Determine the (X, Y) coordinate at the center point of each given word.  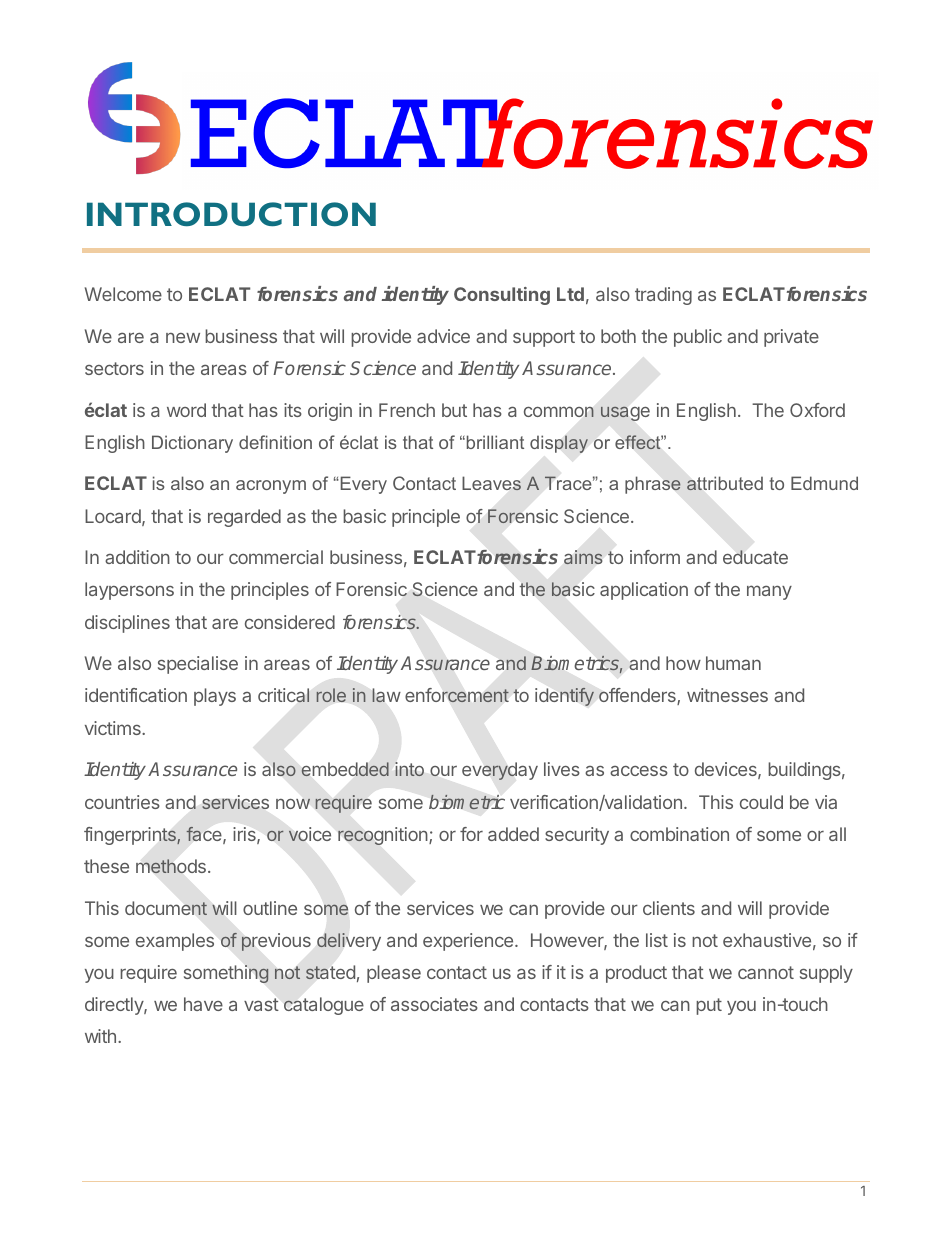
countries (122, 802)
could (761, 802)
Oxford (817, 410)
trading (663, 296)
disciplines (127, 624)
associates (434, 1004)
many (769, 592)
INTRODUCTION (231, 214)
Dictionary (192, 444)
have (203, 1004)
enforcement (457, 695)
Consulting (502, 296)
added (513, 834)
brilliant (494, 442)
